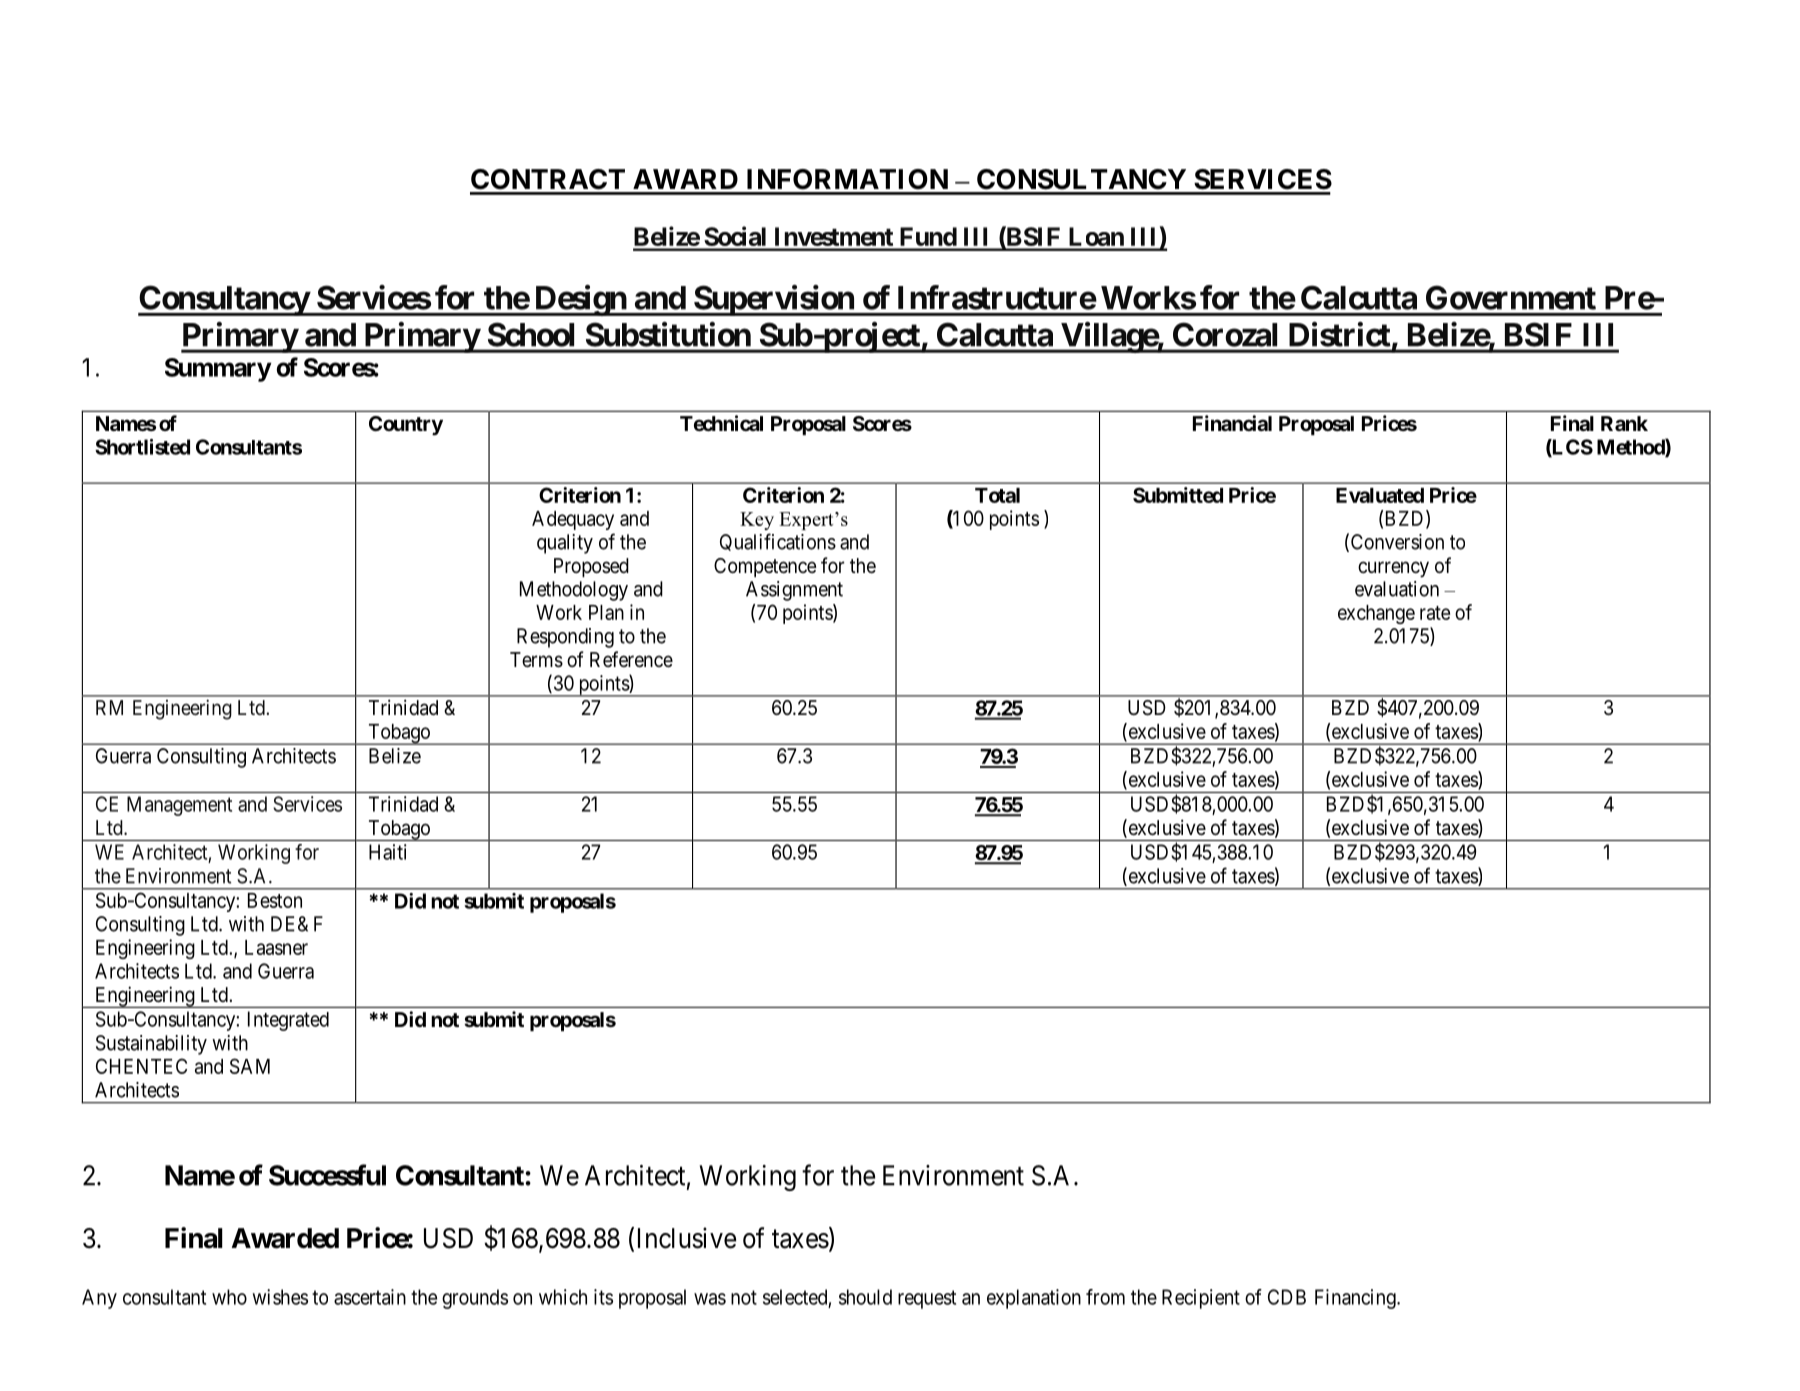 This screenshot has width=1800, height=1391. I want to click on Government, so click(1511, 298).
